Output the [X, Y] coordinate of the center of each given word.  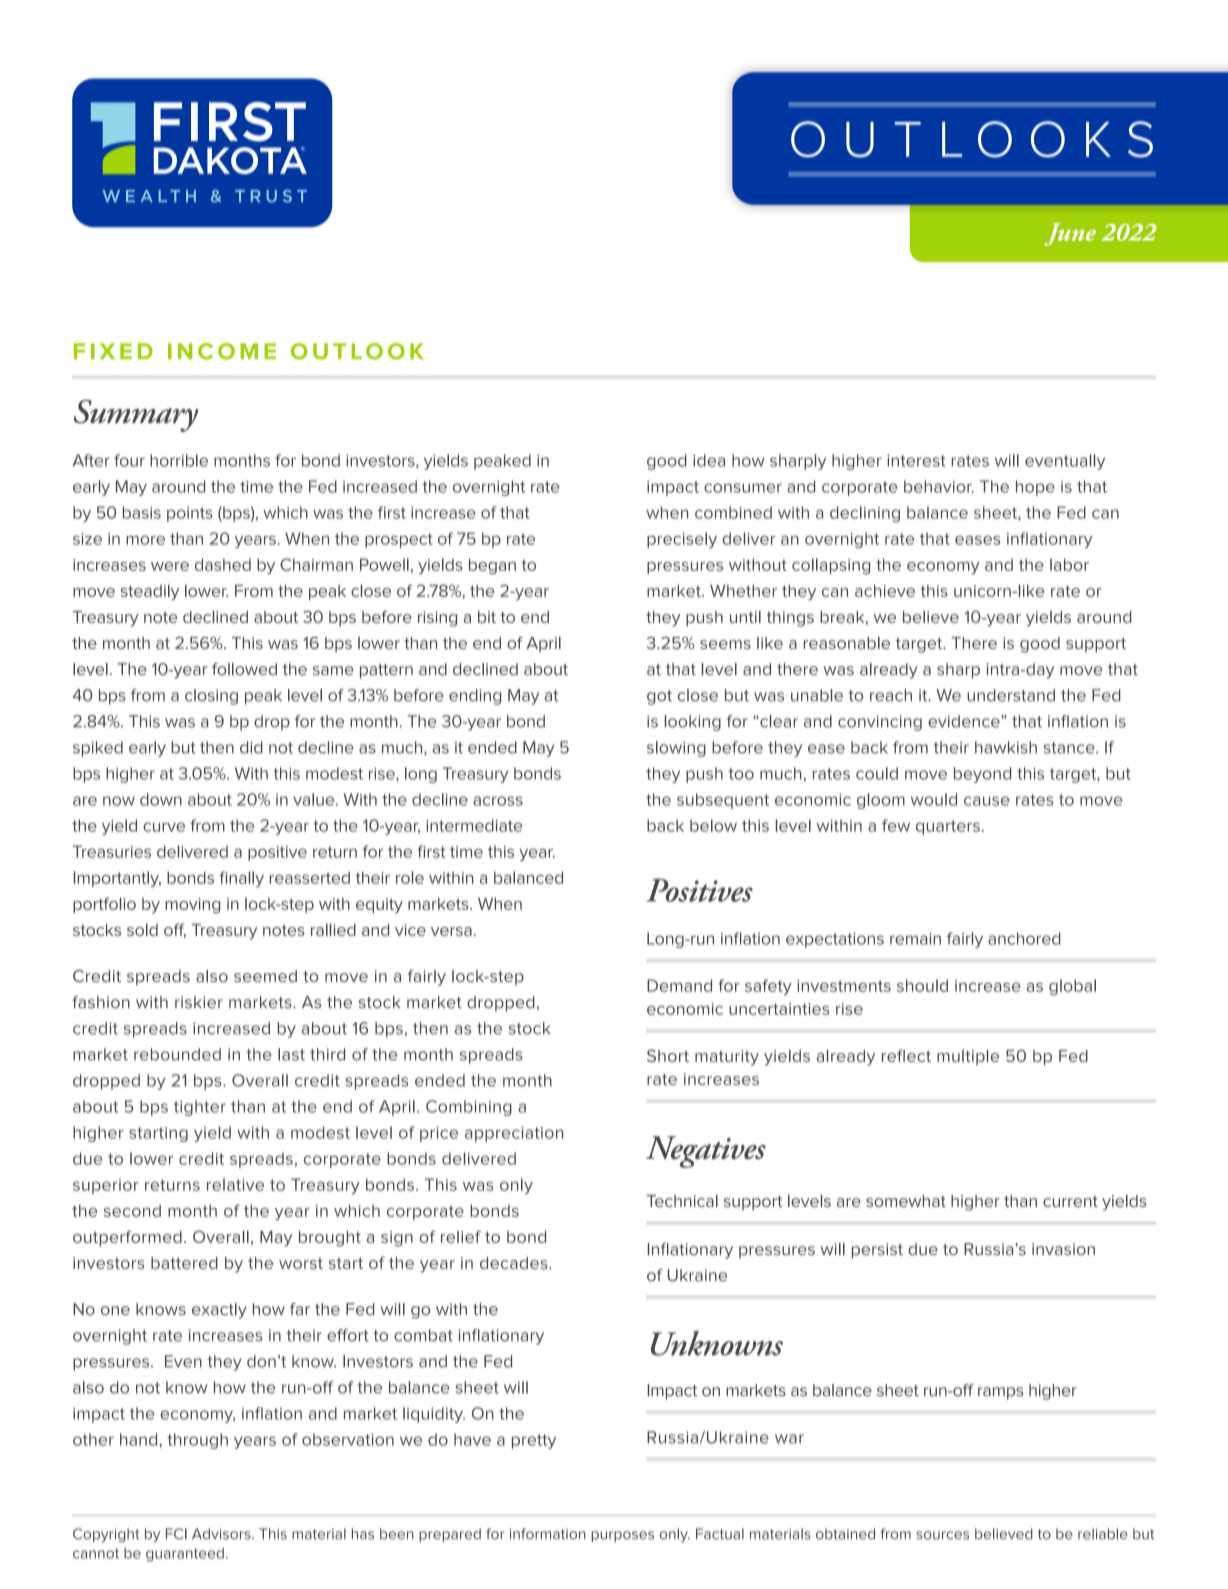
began [492, 566]
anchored [1024, 938]
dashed [223, 564]
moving [192, 906]
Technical [682, 1201]
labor [1069, 564]
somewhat [906, 1201]
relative [235, 1184]
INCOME [222, 351]
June [1070, 234]
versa [451, 931]
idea [709, 460]
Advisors [222, 1534]
